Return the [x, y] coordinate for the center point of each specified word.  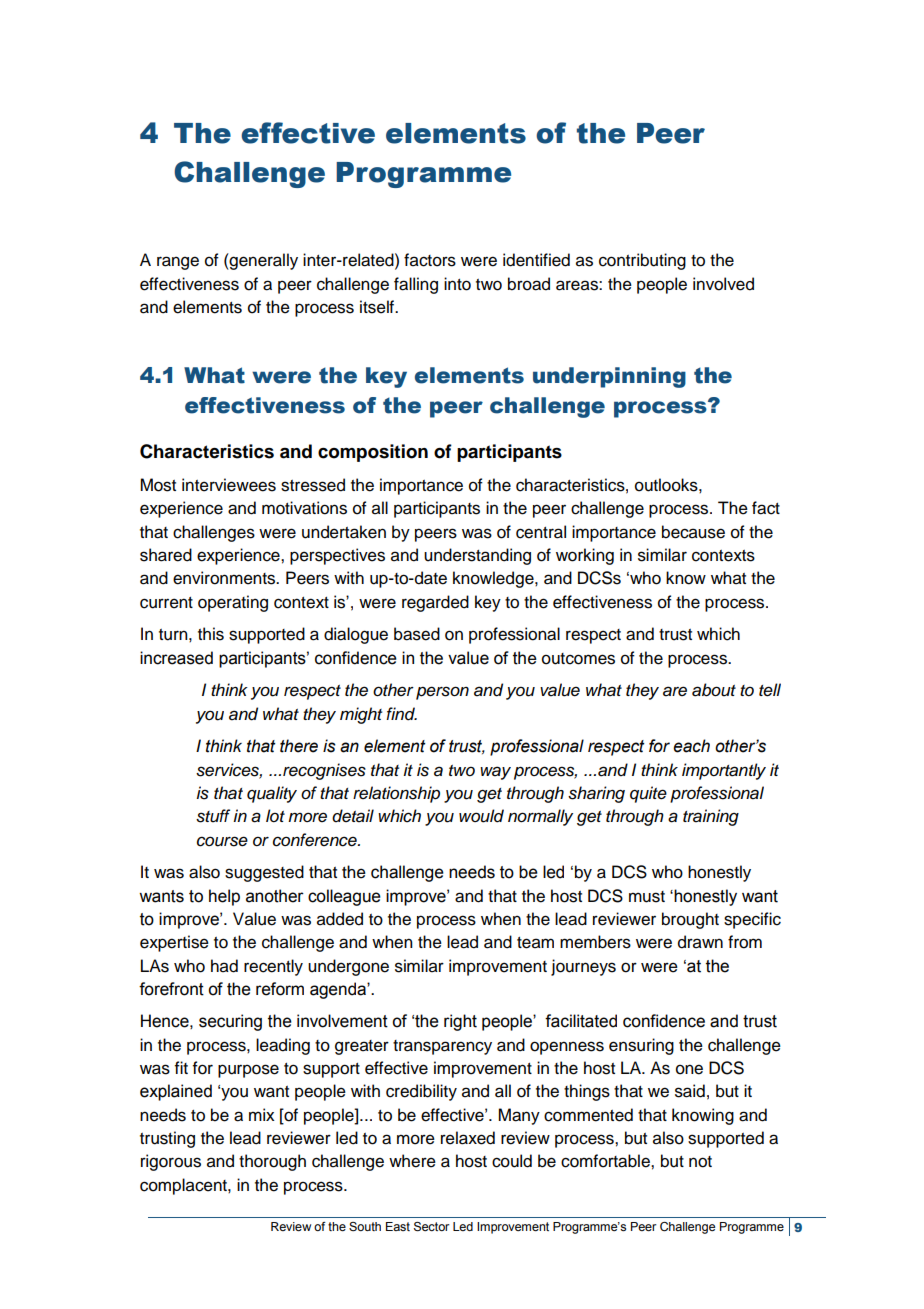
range [178, 263]
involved [723, 284]
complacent [184, 1186]
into [457, 284]
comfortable [606, 1161]
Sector [432, 1227]
